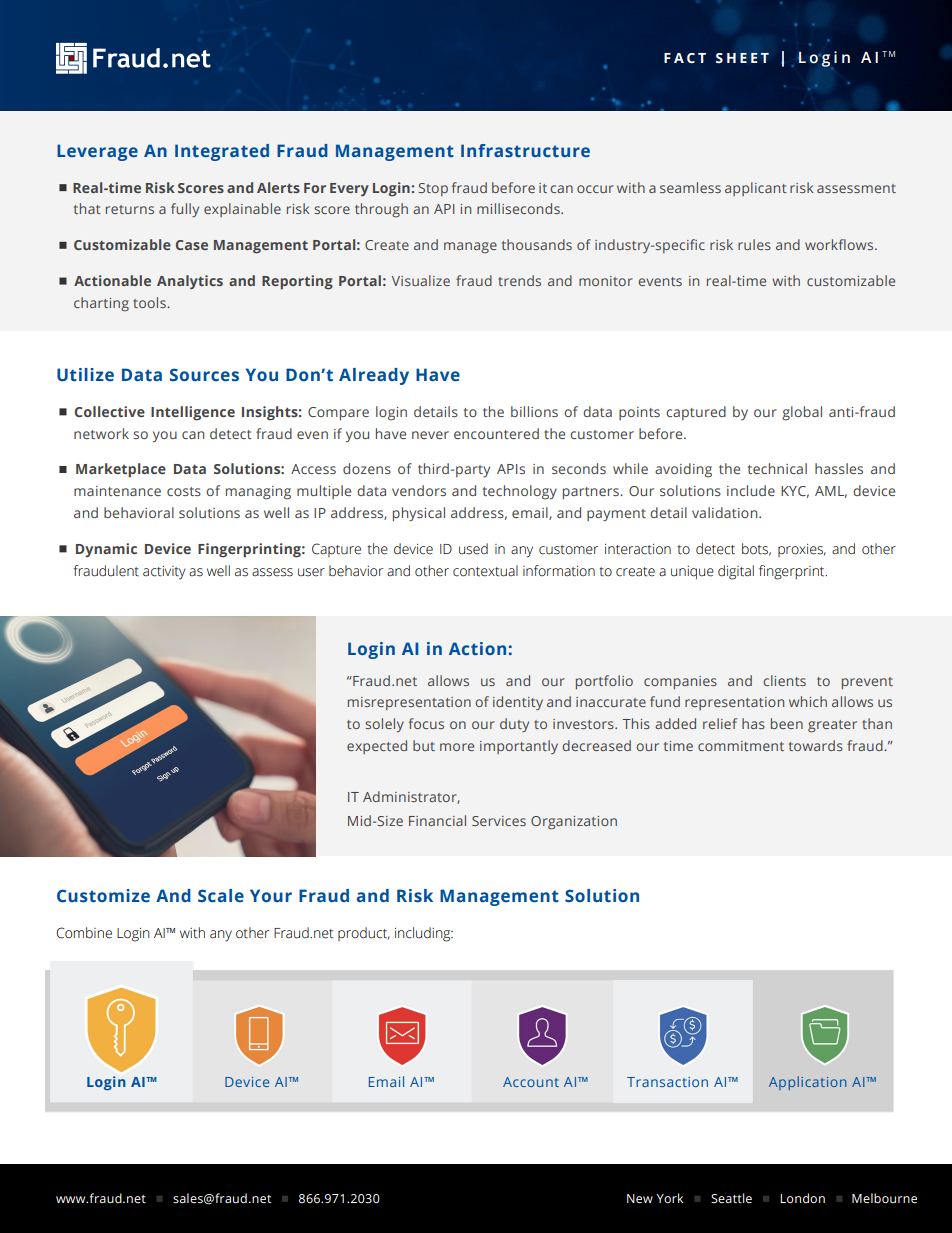 Image resolution: width=952 pixels, height=1233 pixels. Describe the element at coordinates (884, 1198) in the screenshot. I see `Melbourne` at that location.
